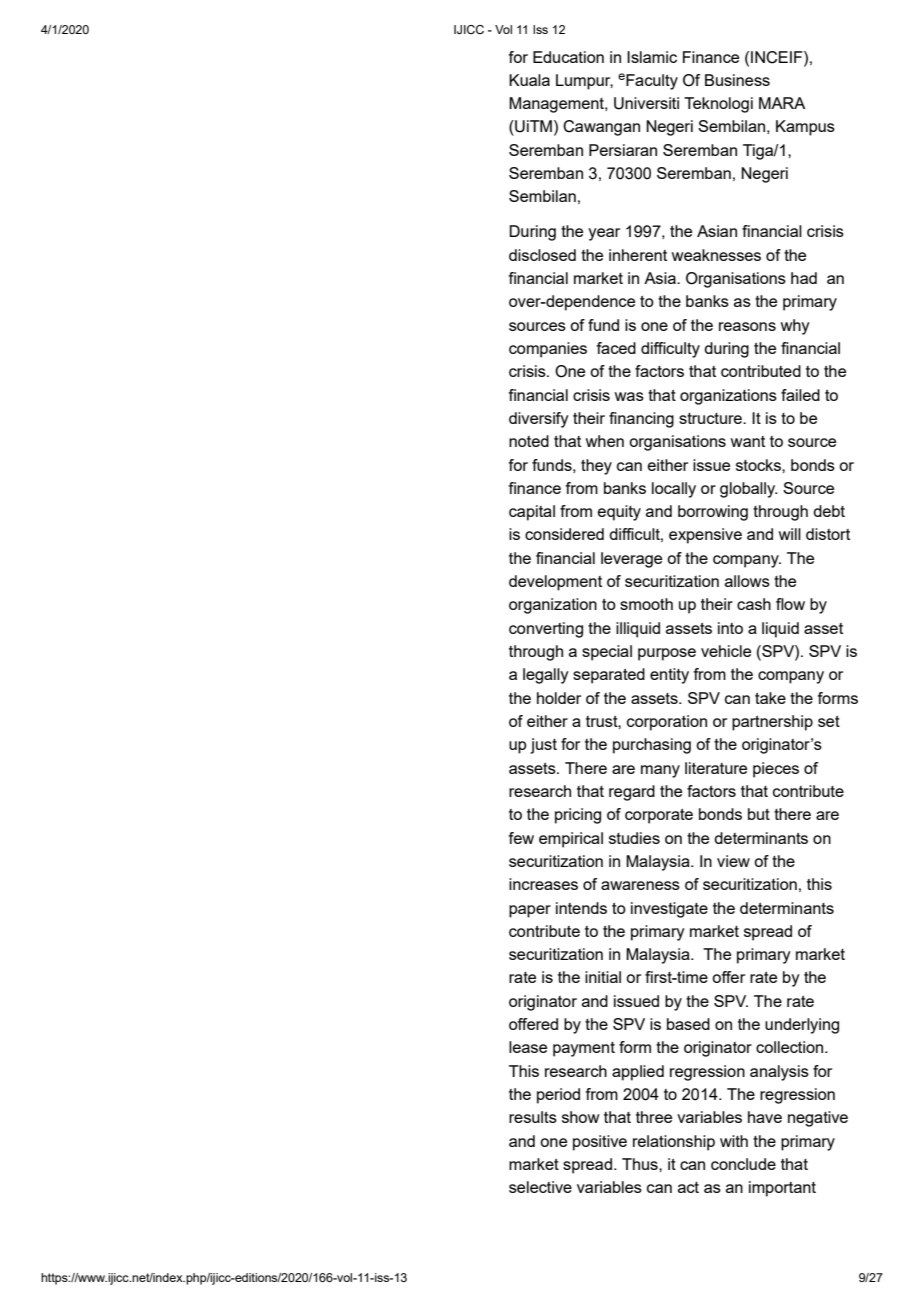 This page has width=924, height=1308. I want to click on many, so click(660, 771).
